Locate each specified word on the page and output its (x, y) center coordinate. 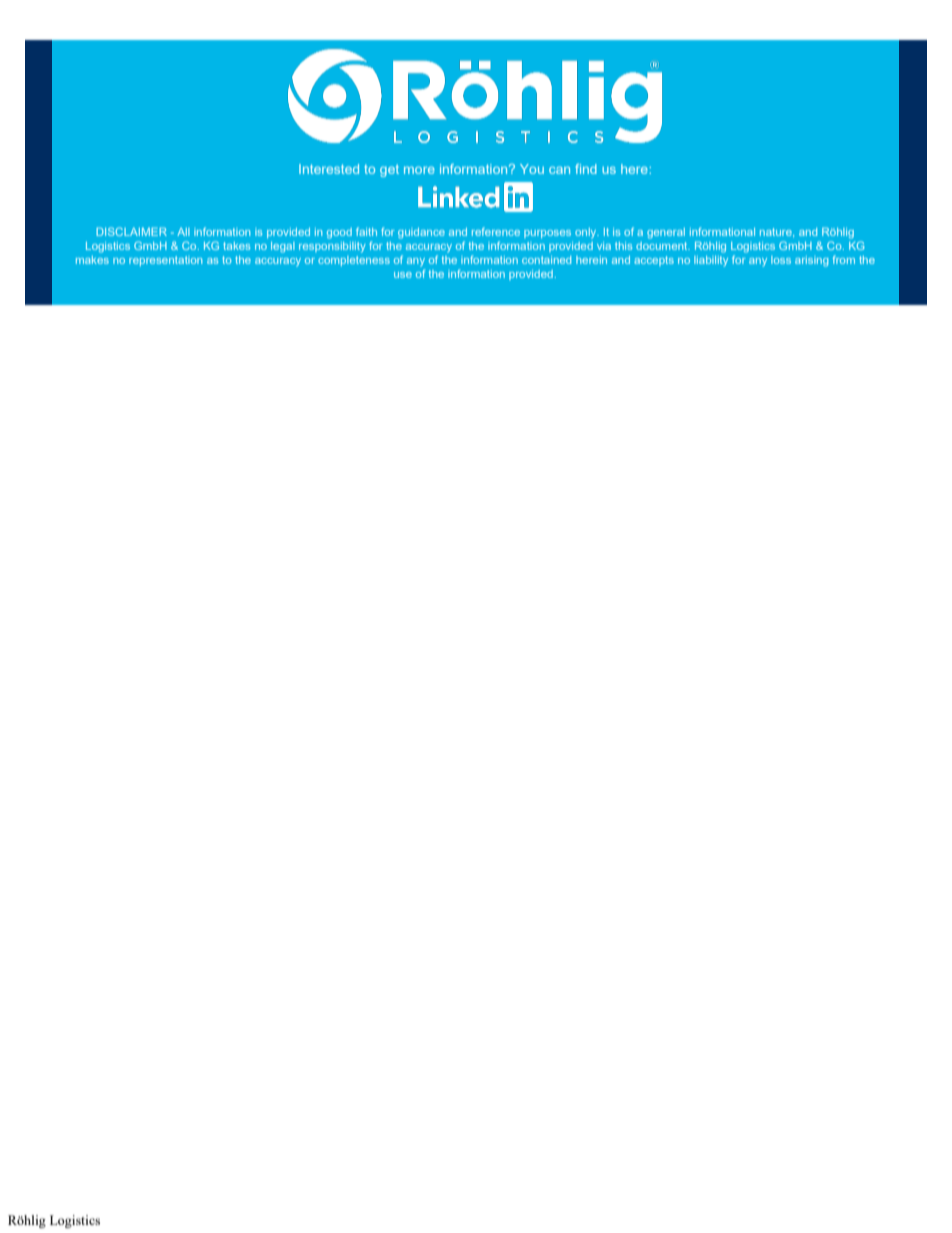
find (586, 169)
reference (496, 231)
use (403, 275)
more (419, 170)
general (666, 233)
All (183, 232)
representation (165, 261)
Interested (329, 169)
